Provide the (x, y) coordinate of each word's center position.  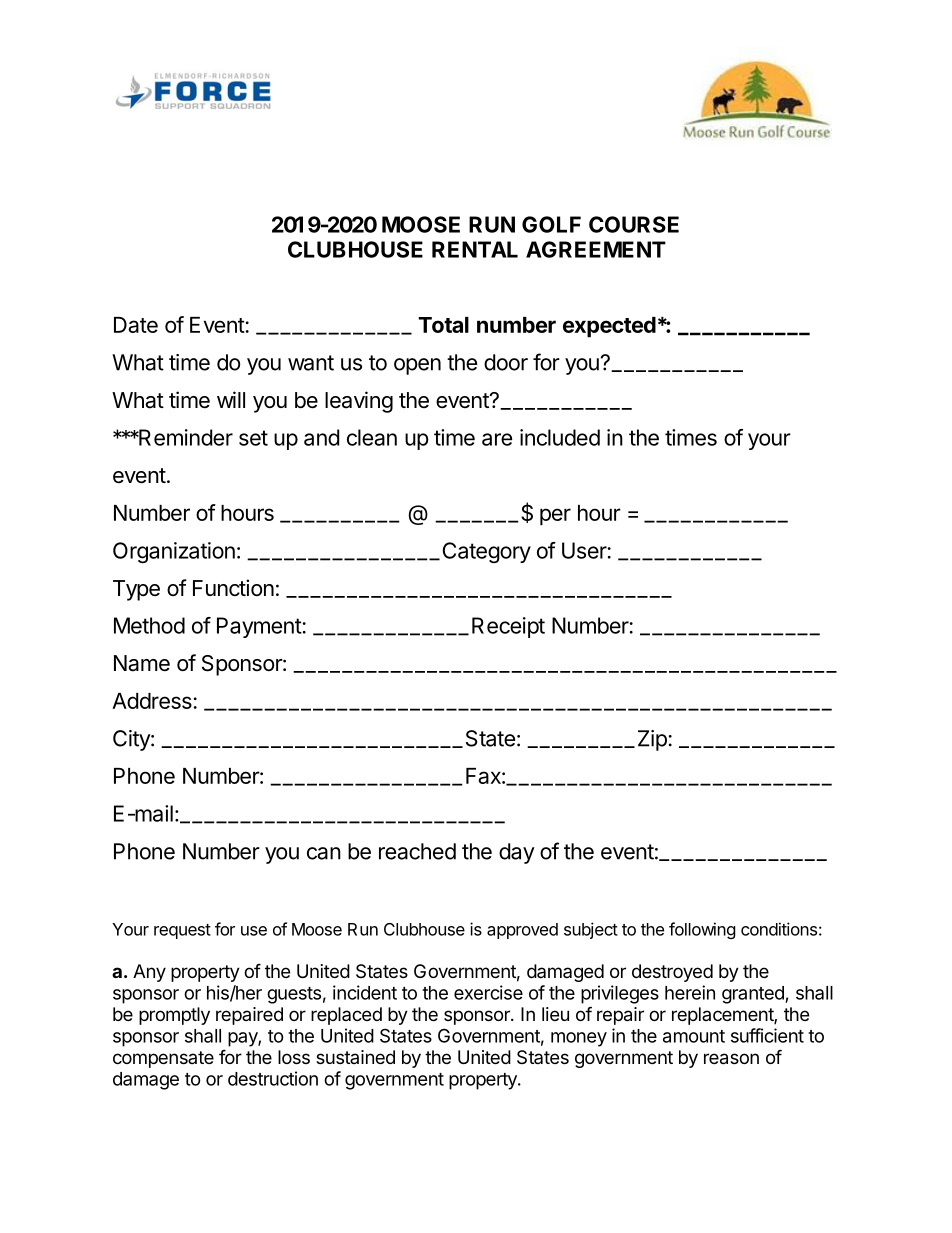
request (182, 931)
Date (136, 325)
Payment (260, 627)
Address (153, 701)
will (231, 399)
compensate (163, 1059)
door (506, 362)
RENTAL (475, 249)
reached (417, 851)
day (517, 853)
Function (233, 587)
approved (522, 931)
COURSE (634, 224)
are (497, 439)
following (702, 930)
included (560, 437)
